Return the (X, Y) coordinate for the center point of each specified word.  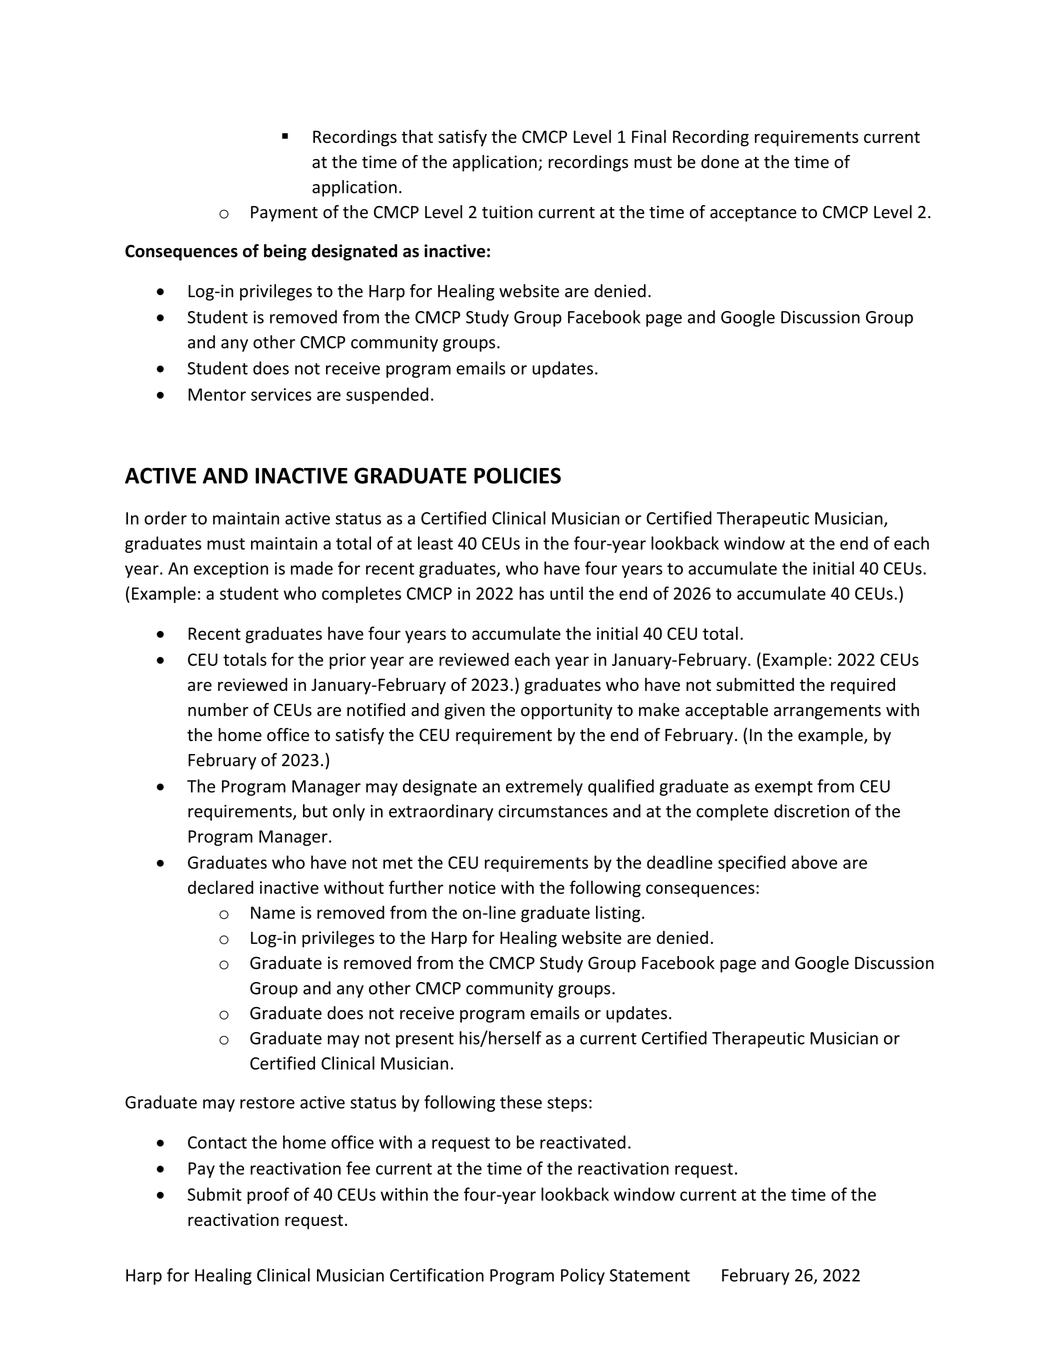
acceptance (753, 214)
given (464, 711)
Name (273, 912)
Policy (583, 1276)
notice (472, 887)
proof (268, 1195)
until (566, 593)
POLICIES (517, 475)
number (218, 710)
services (281, 394)
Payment (284, 214)
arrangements (827, 712)
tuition (507, 212)
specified (752, 863)
